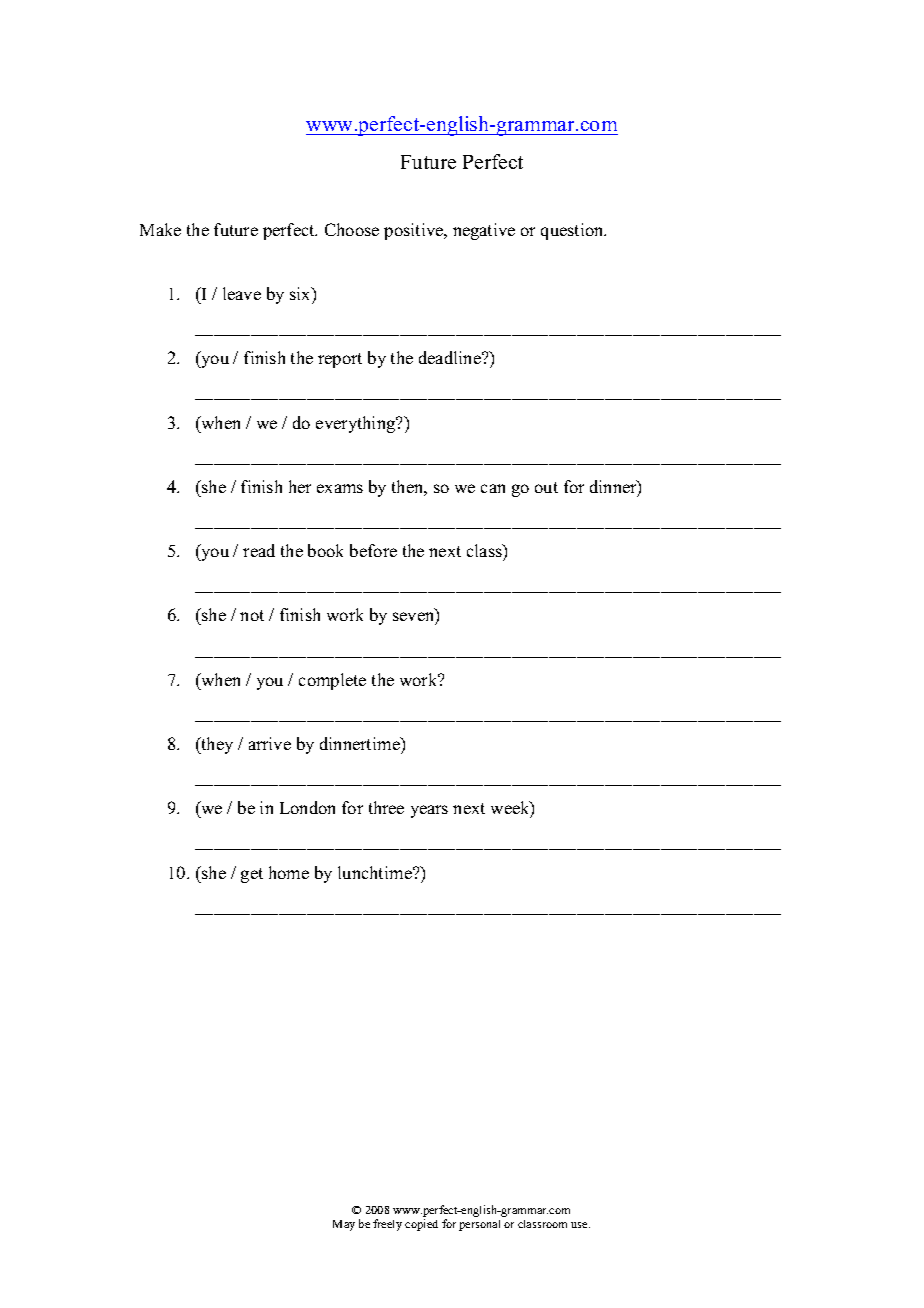 The width and height of the image is (924, 1308). What do you see at coordinates (340, 488) in the image?
I see `exams` at bounding box center [340, 488].
